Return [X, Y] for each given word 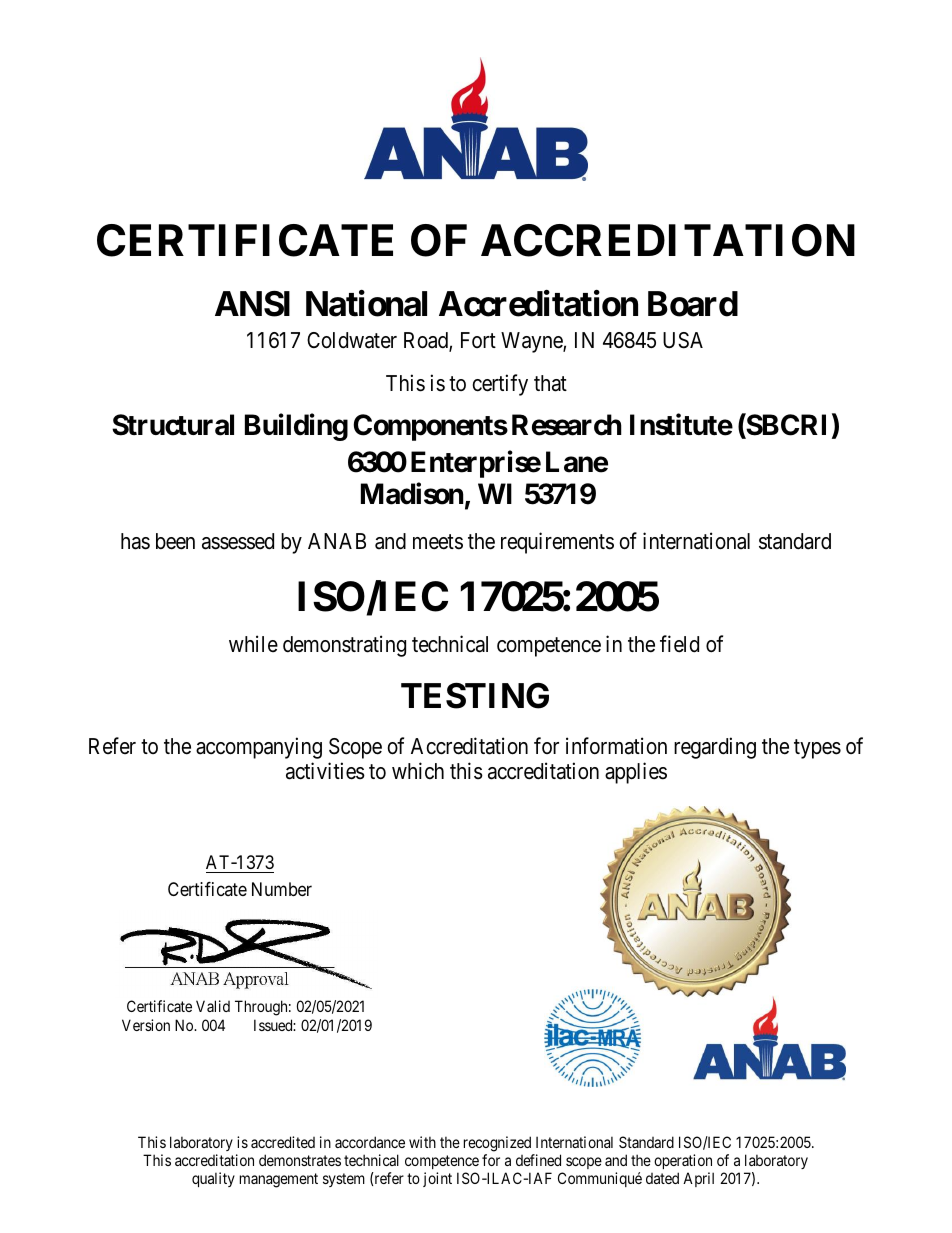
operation [683, 1161]
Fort [478, 340]
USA [683, 340]
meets [438, 542]
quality [213, 1179]
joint [437, 1179]
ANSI [252, 304]
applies [636, 773]
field [679, 644]
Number [282, 889]
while [253, 643]
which [418, 771]
